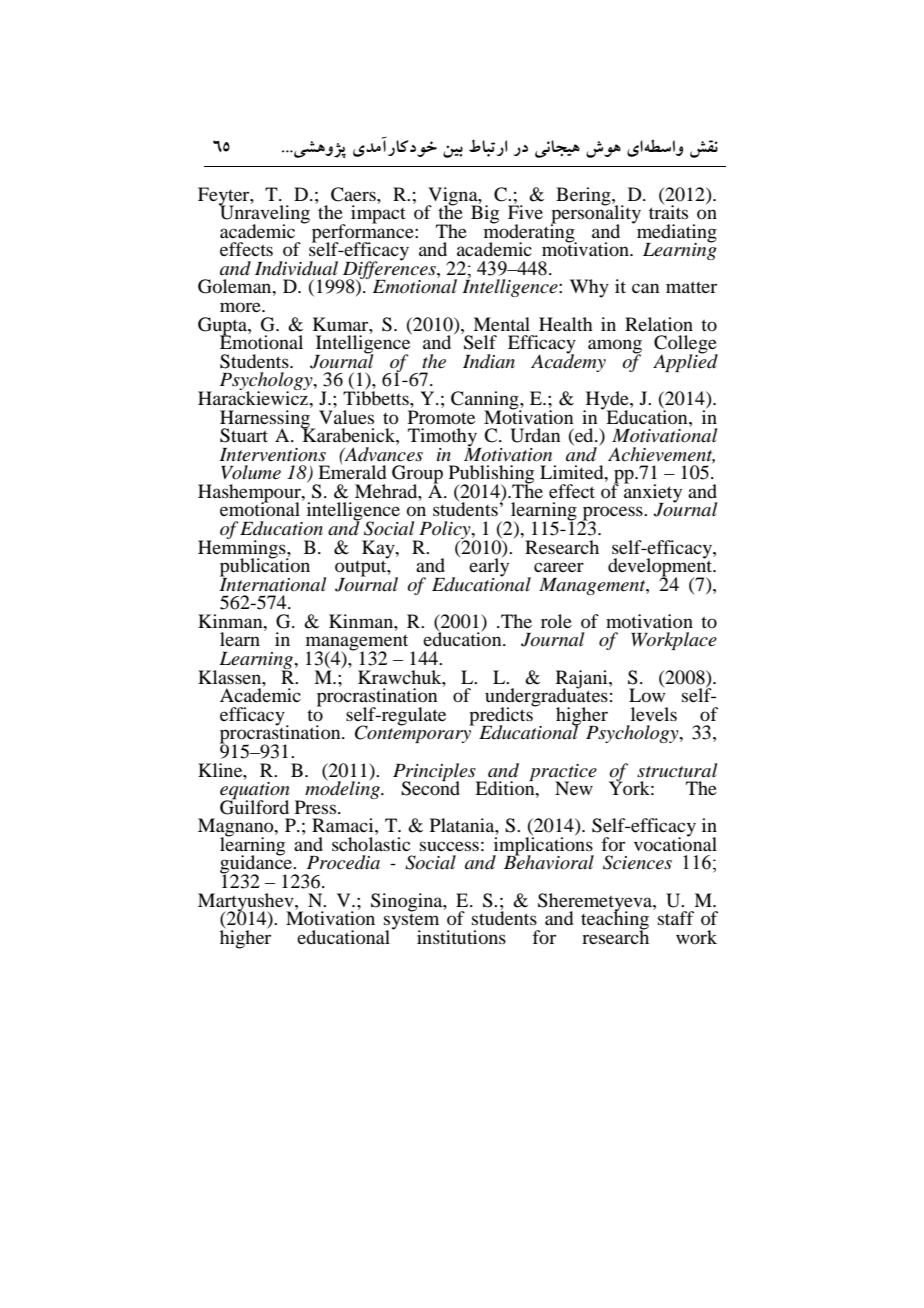 The image size is (924, 1308). Describe the element at coordinates (668, 211) in the screenshot. I see `traits` at that location.
